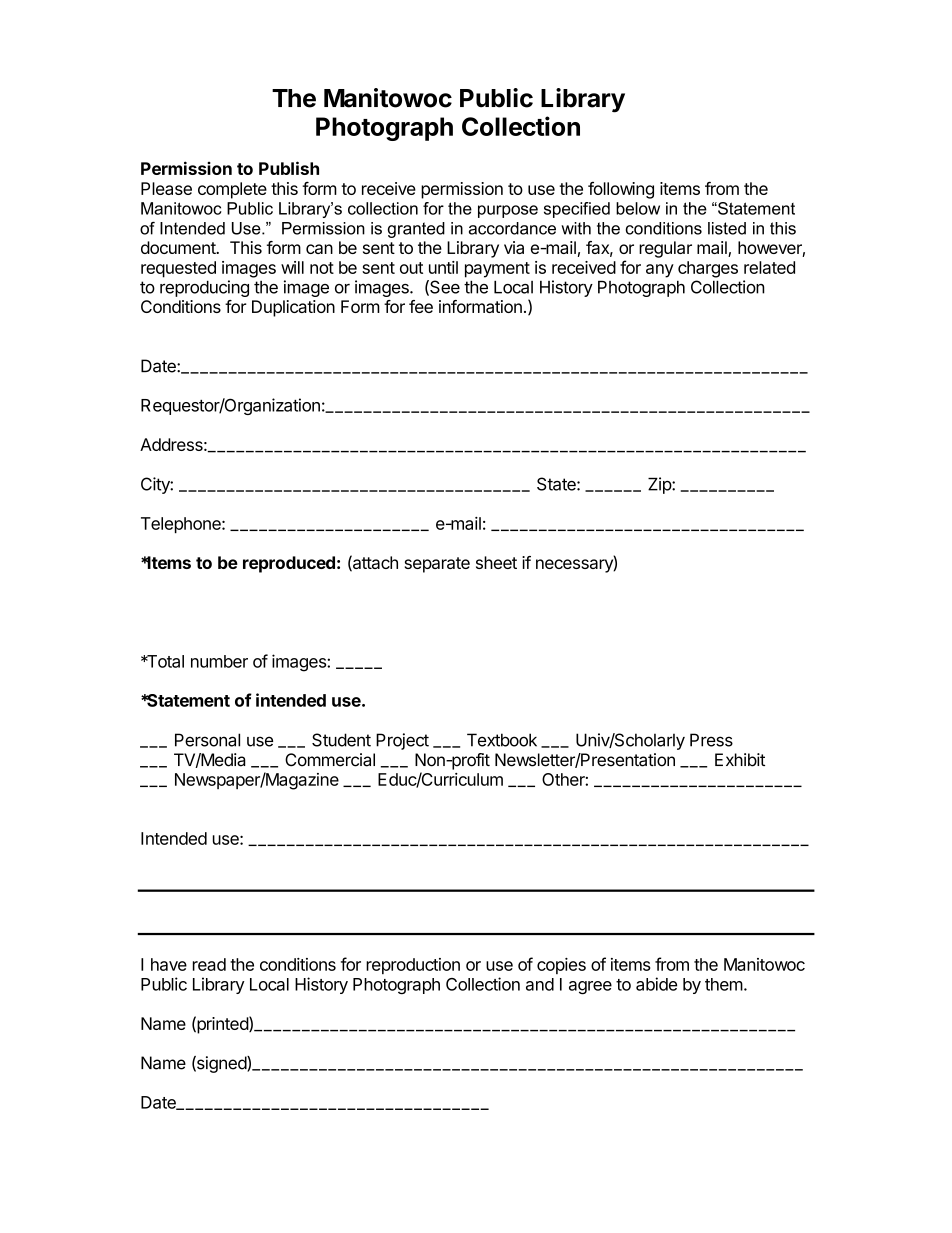  Describe the element at coordinates (232, 190) in the document. I see `complete` at that location.
